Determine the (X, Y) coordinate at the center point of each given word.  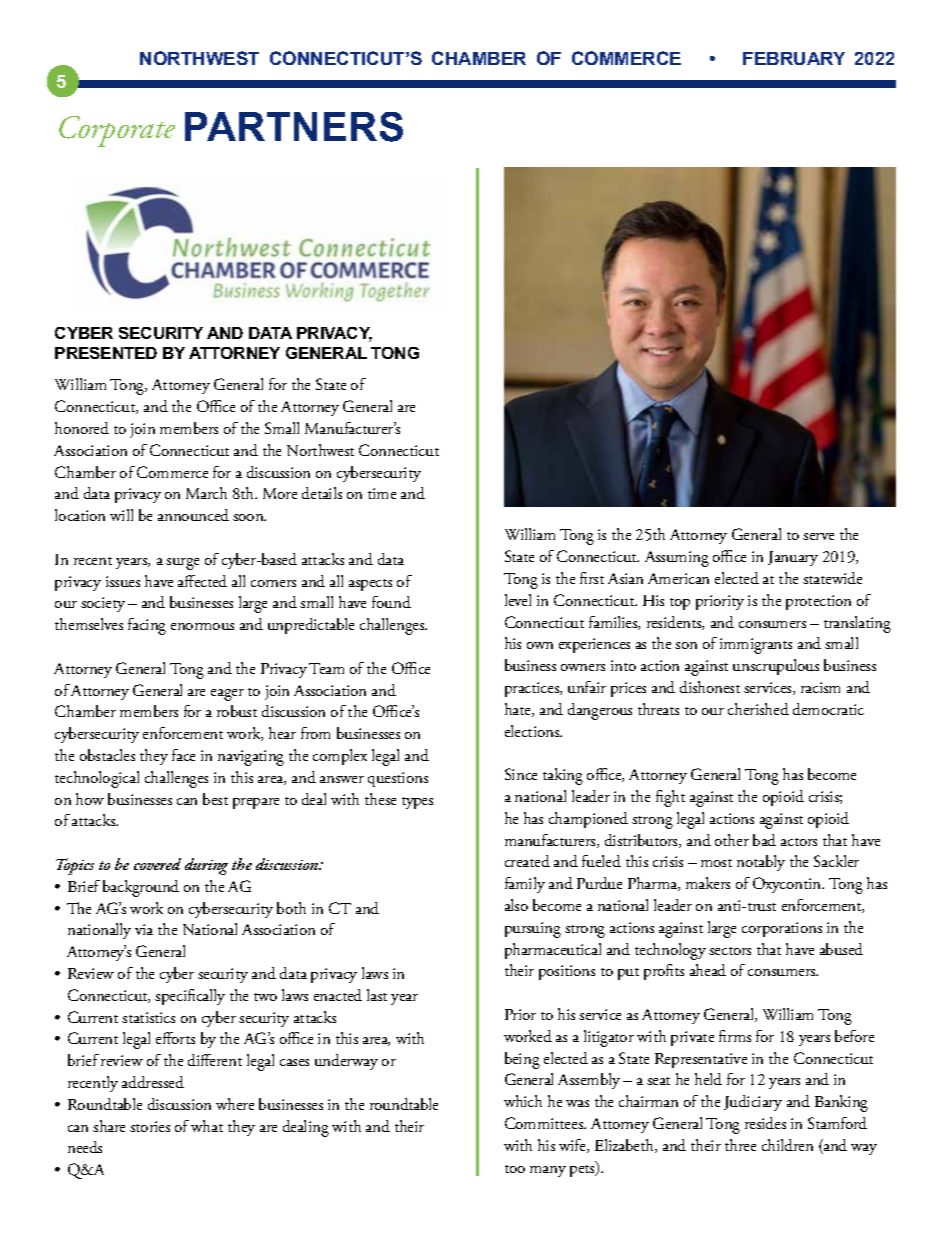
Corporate (117, 131)
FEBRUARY (794, 58)
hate (519, 710)
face (183, 755)
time (382, 493)
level (518, 600)
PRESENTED (106, 353)
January (793, 558)
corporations (782, 929)
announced (193, 515)
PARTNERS (294, 127)
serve (818, 536)
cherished (758, 709)
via (144, 929)
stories (150, 1126)
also (516, 905)
